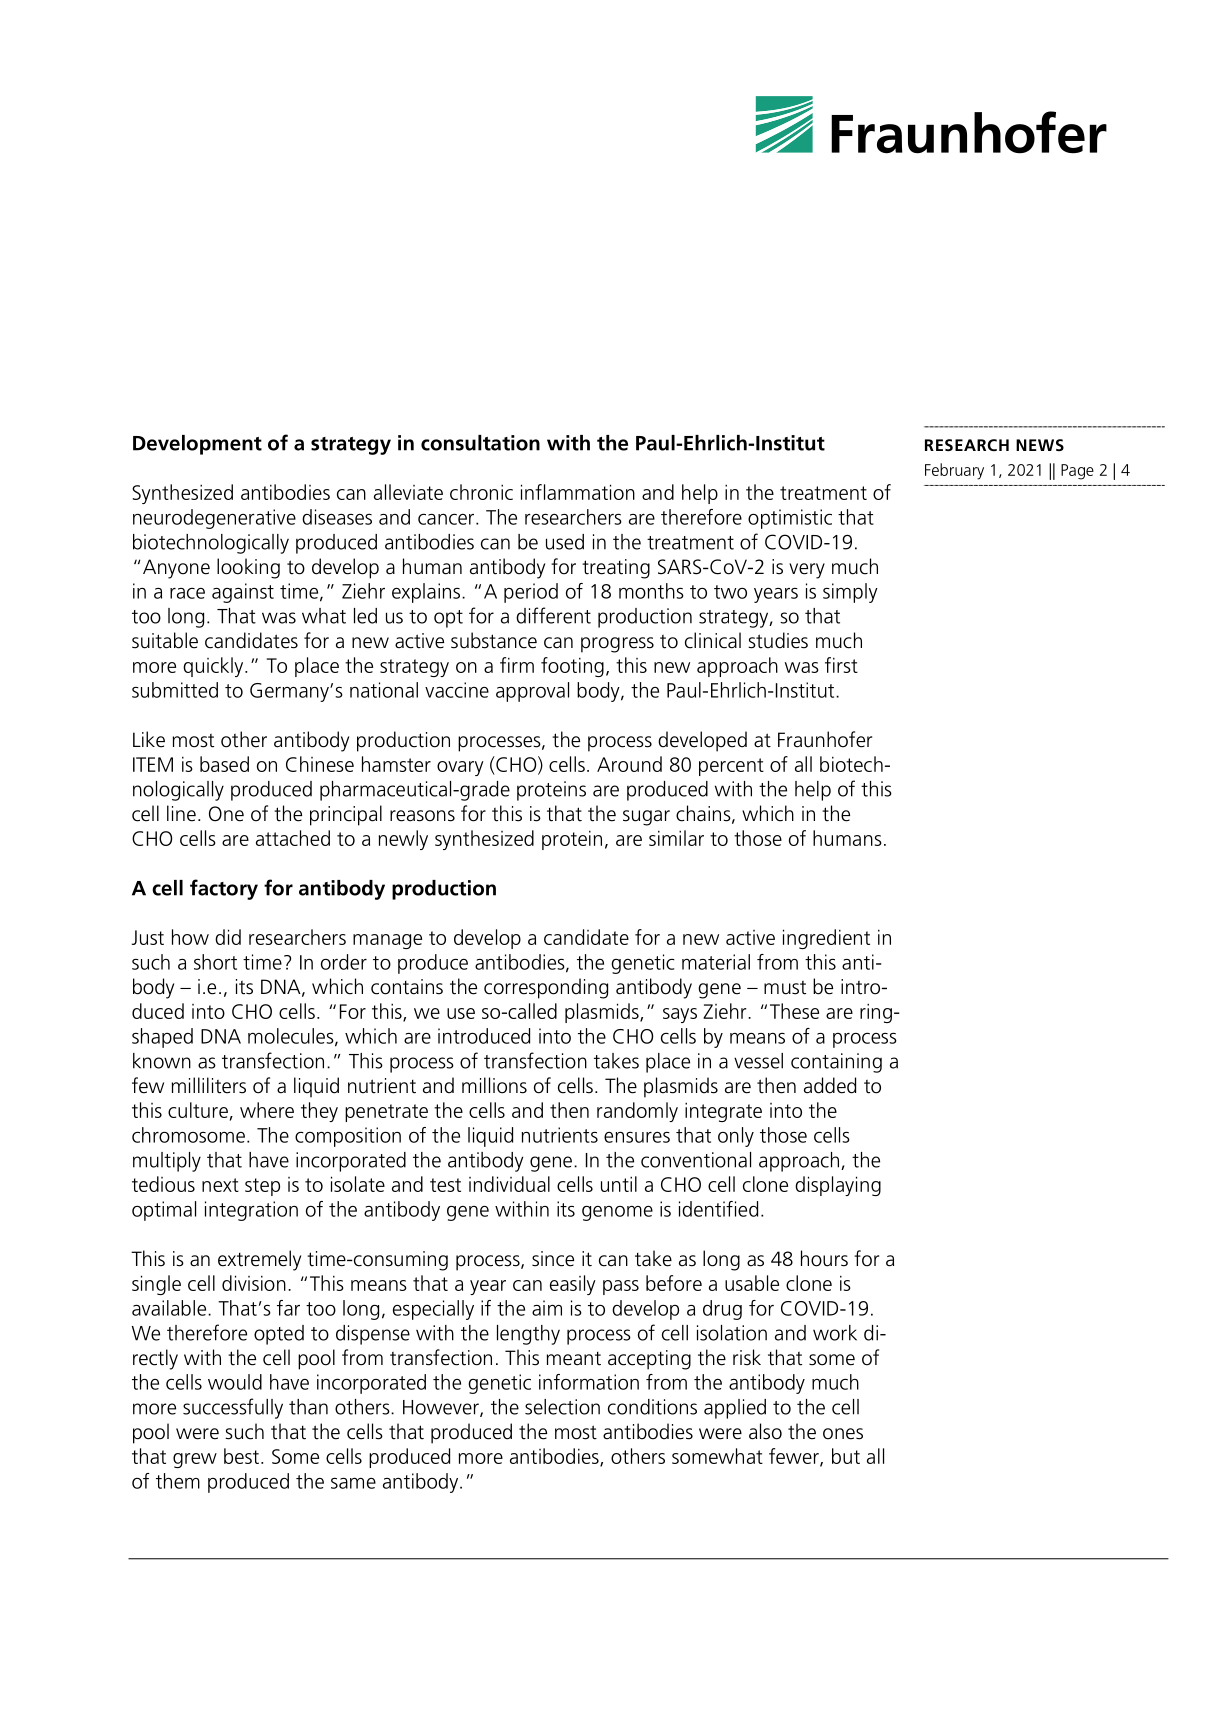 The image size is (1226, 1734). I want to click on randomly, so click(637, 1112).
